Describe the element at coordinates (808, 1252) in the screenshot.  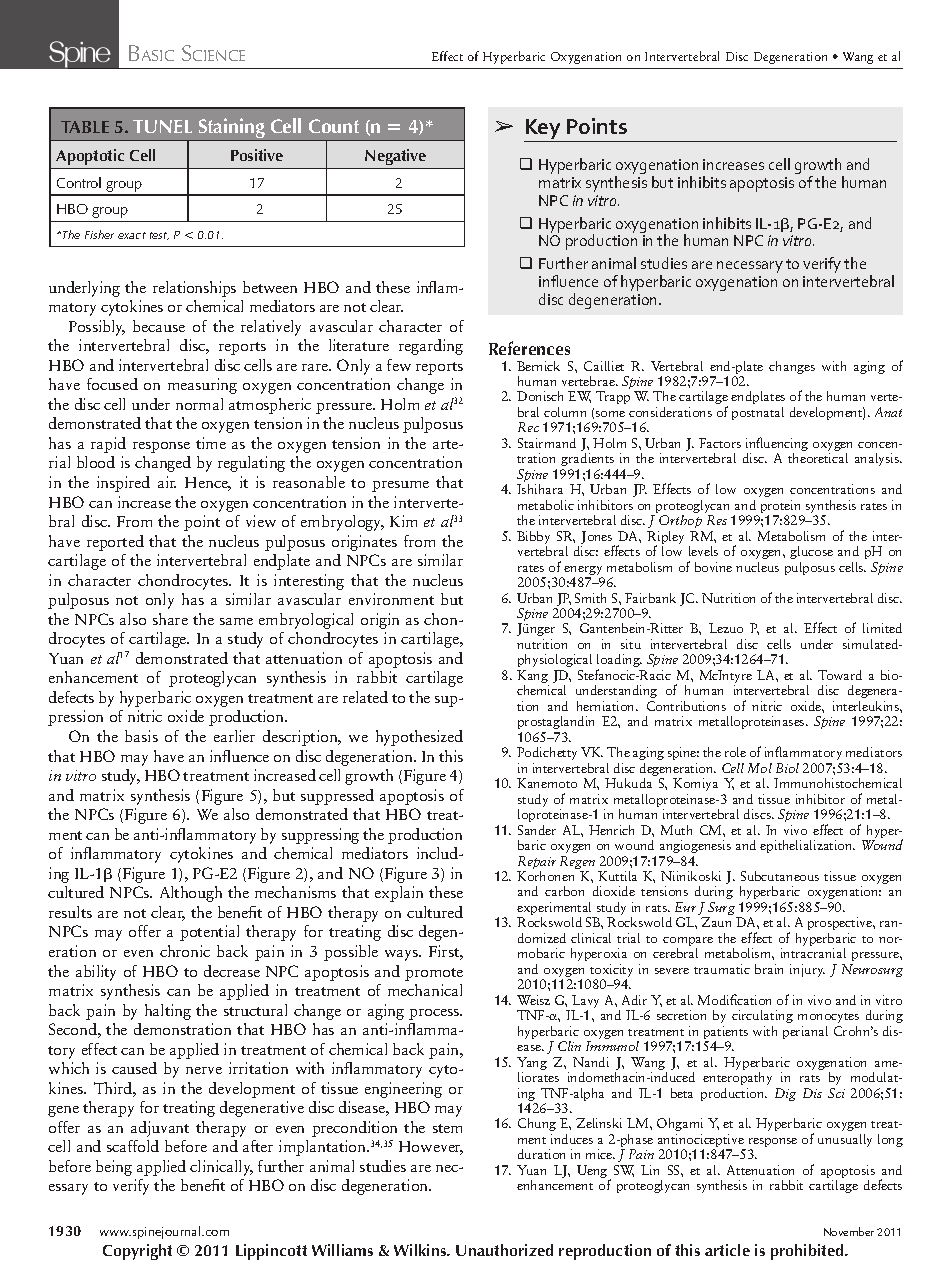
I see `prohibited` at that location.
